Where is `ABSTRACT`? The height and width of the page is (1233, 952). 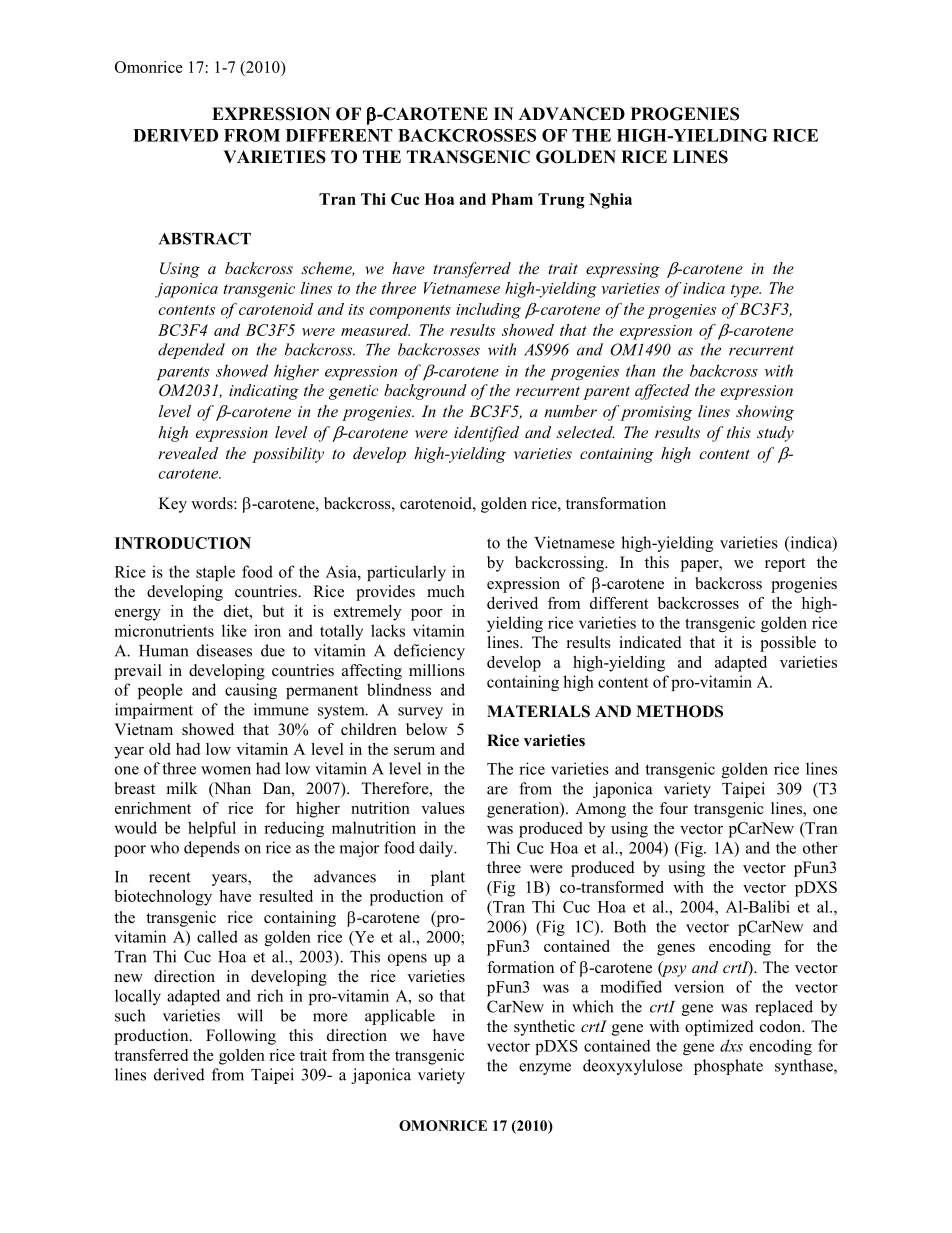 ABSTRACT is located at coordinates (205, 238).
